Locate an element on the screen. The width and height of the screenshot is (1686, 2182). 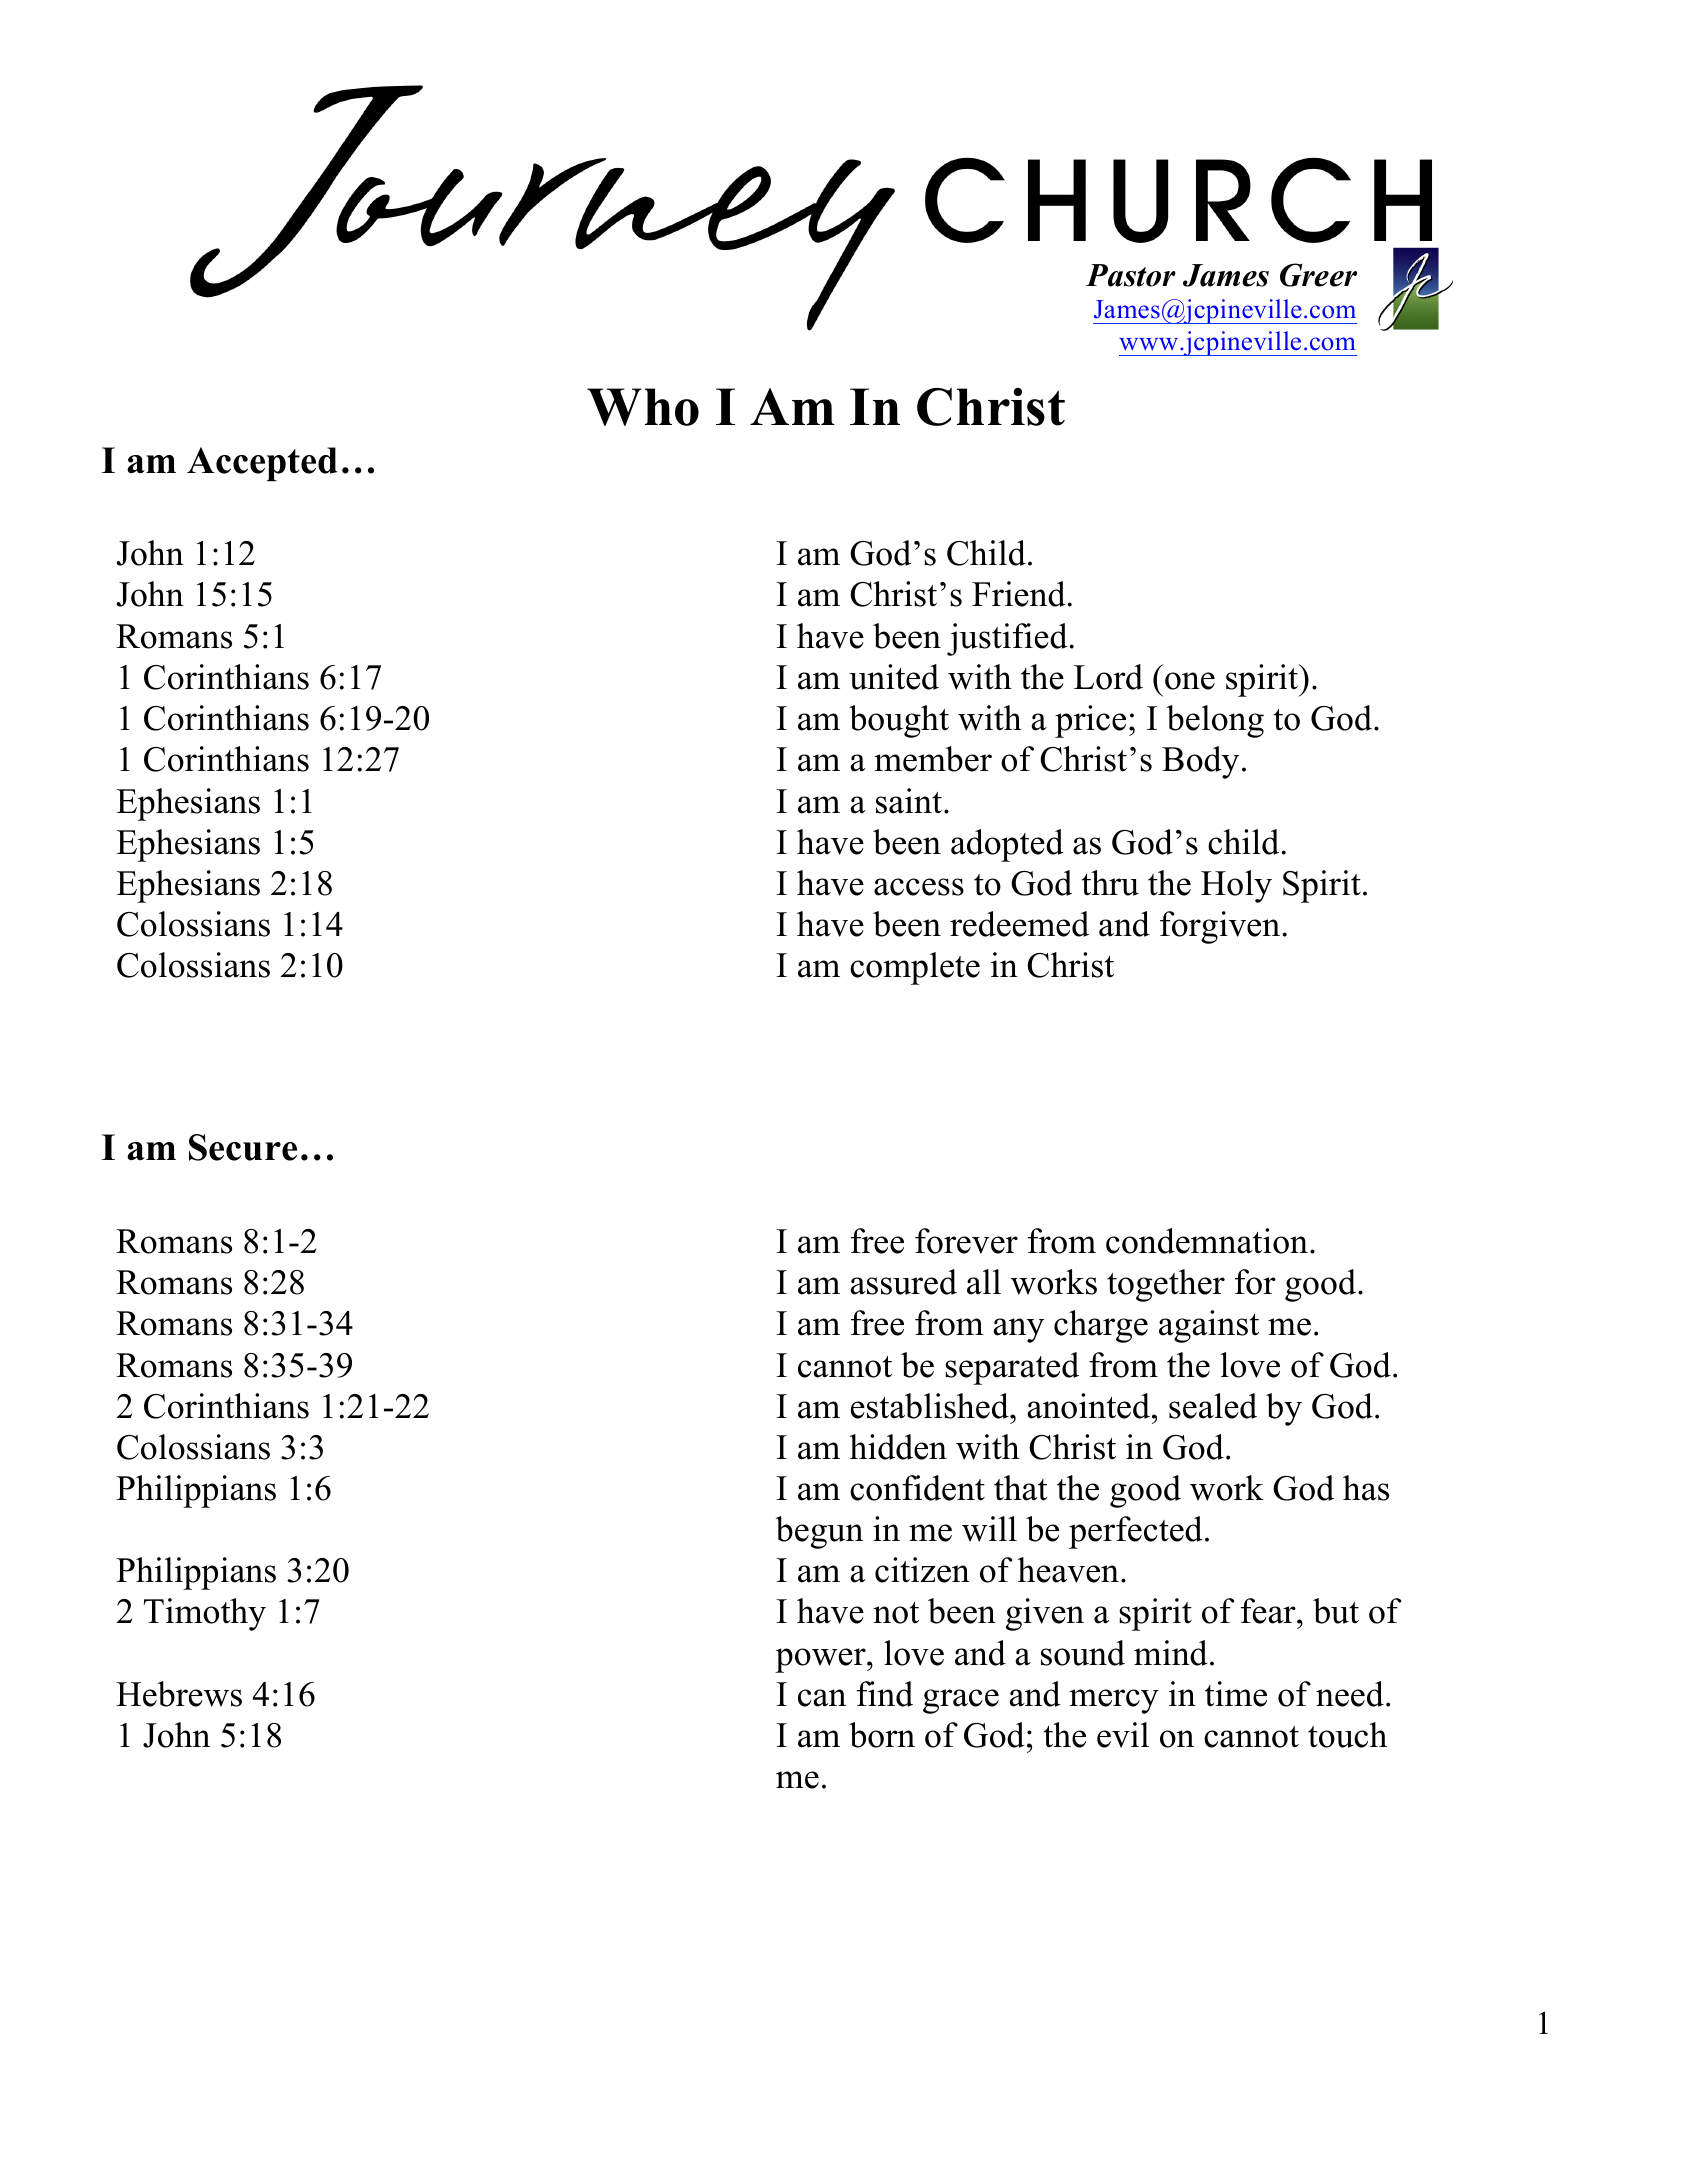
Hebrews is located at coordinates (179, 1694).
